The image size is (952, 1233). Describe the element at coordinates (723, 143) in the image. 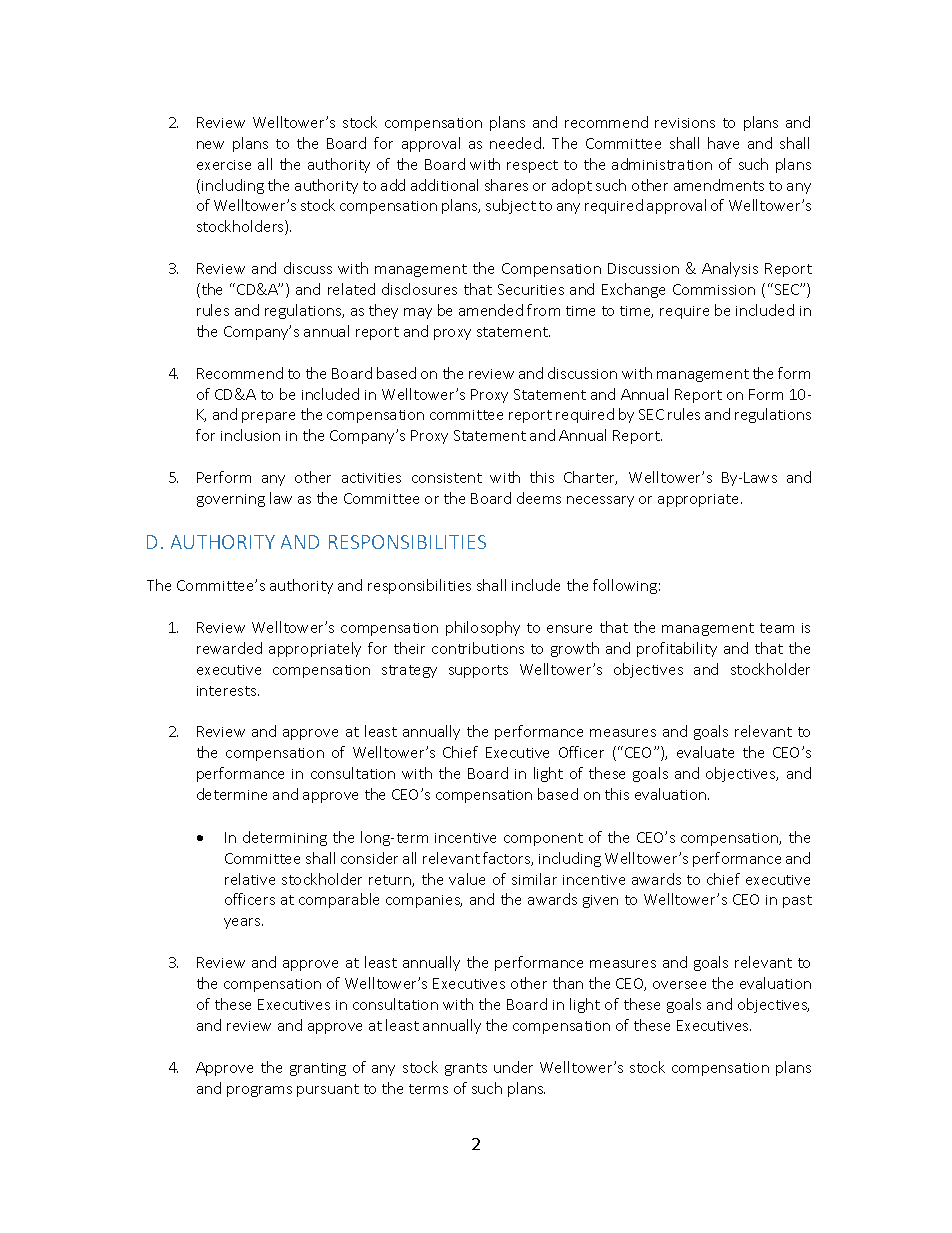

I see `have` at that location.
